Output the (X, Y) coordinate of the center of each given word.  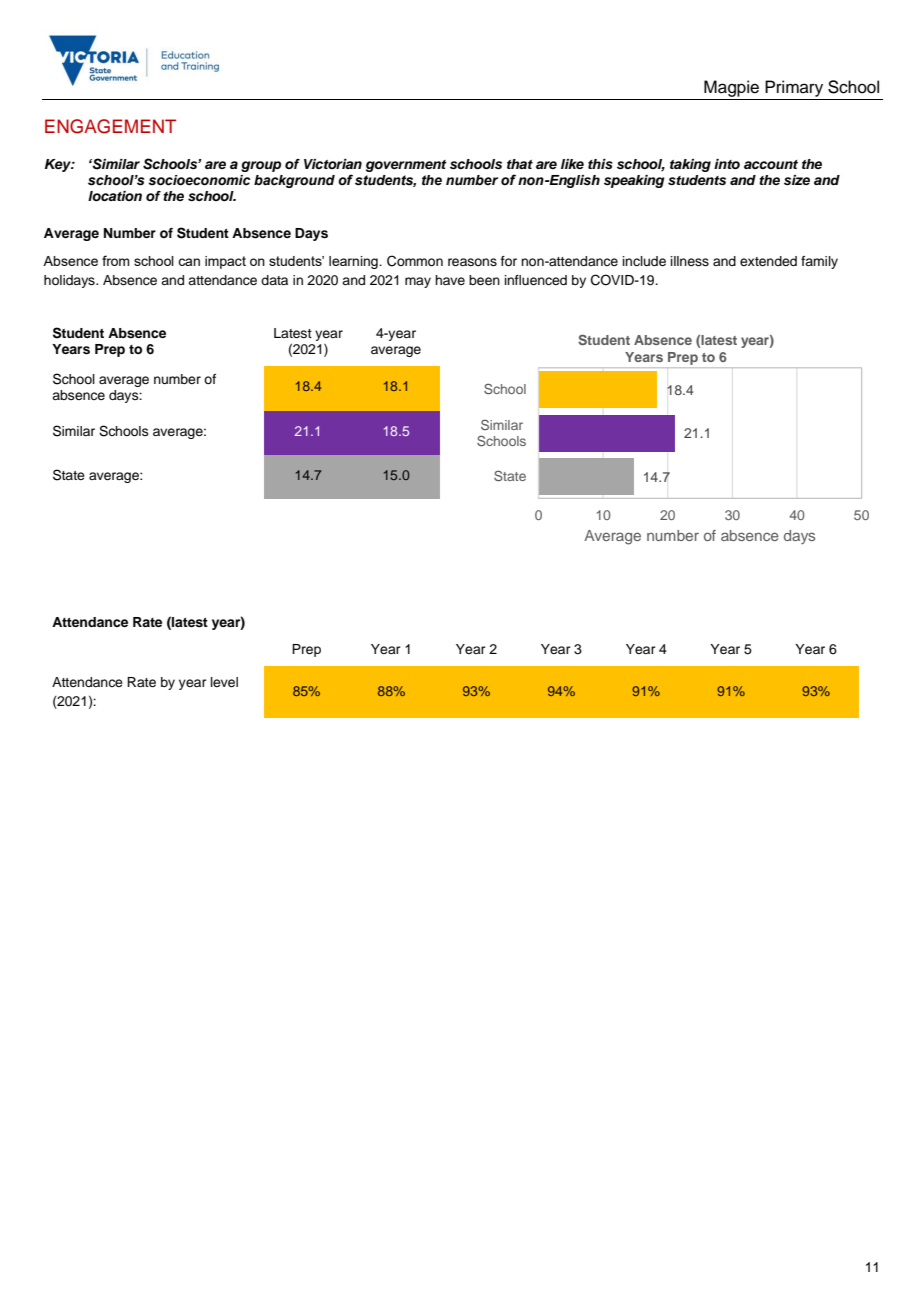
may (418, 282)
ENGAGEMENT (110, 126)
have (450, 280)
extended (768, 261)
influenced (536, 280)
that (520, 164)
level (224, 682)
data (274, 280)
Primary (794, 88)
